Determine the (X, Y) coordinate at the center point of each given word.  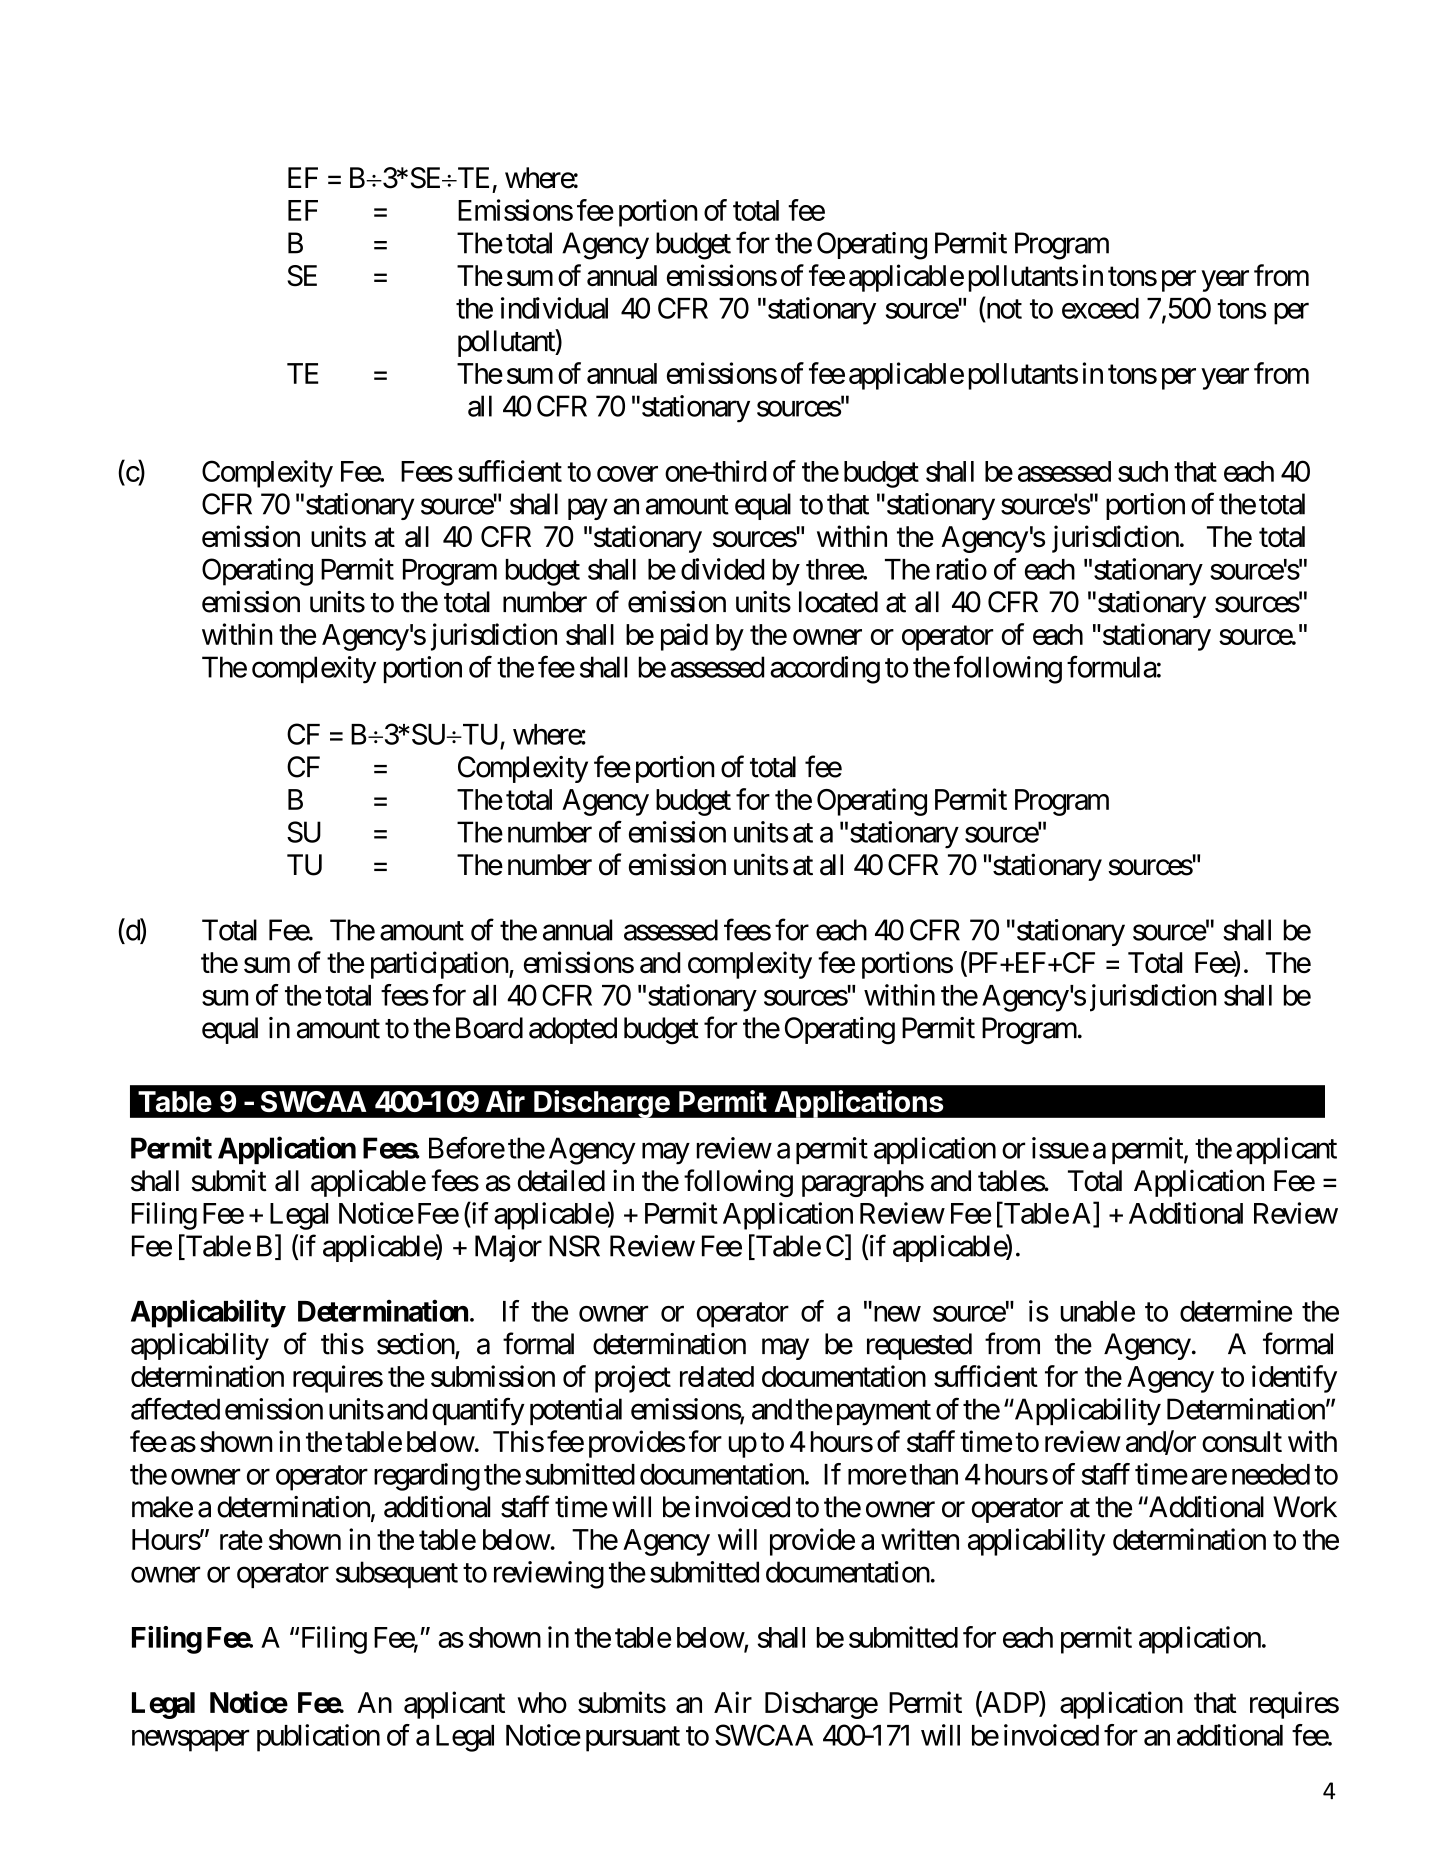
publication (318, 1738)
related (717, 1376)
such (1143, 471)
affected (175, 1408)
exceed (1100, 308)
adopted (573, 1030)
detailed (561, 1180)
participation (440, 965)
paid (684, 637)
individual (554, 308)
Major (508, 1248)
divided (722, 569)
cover (627, 474)
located (838, 602)
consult (1242, 1442)
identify (1294, 1379)
